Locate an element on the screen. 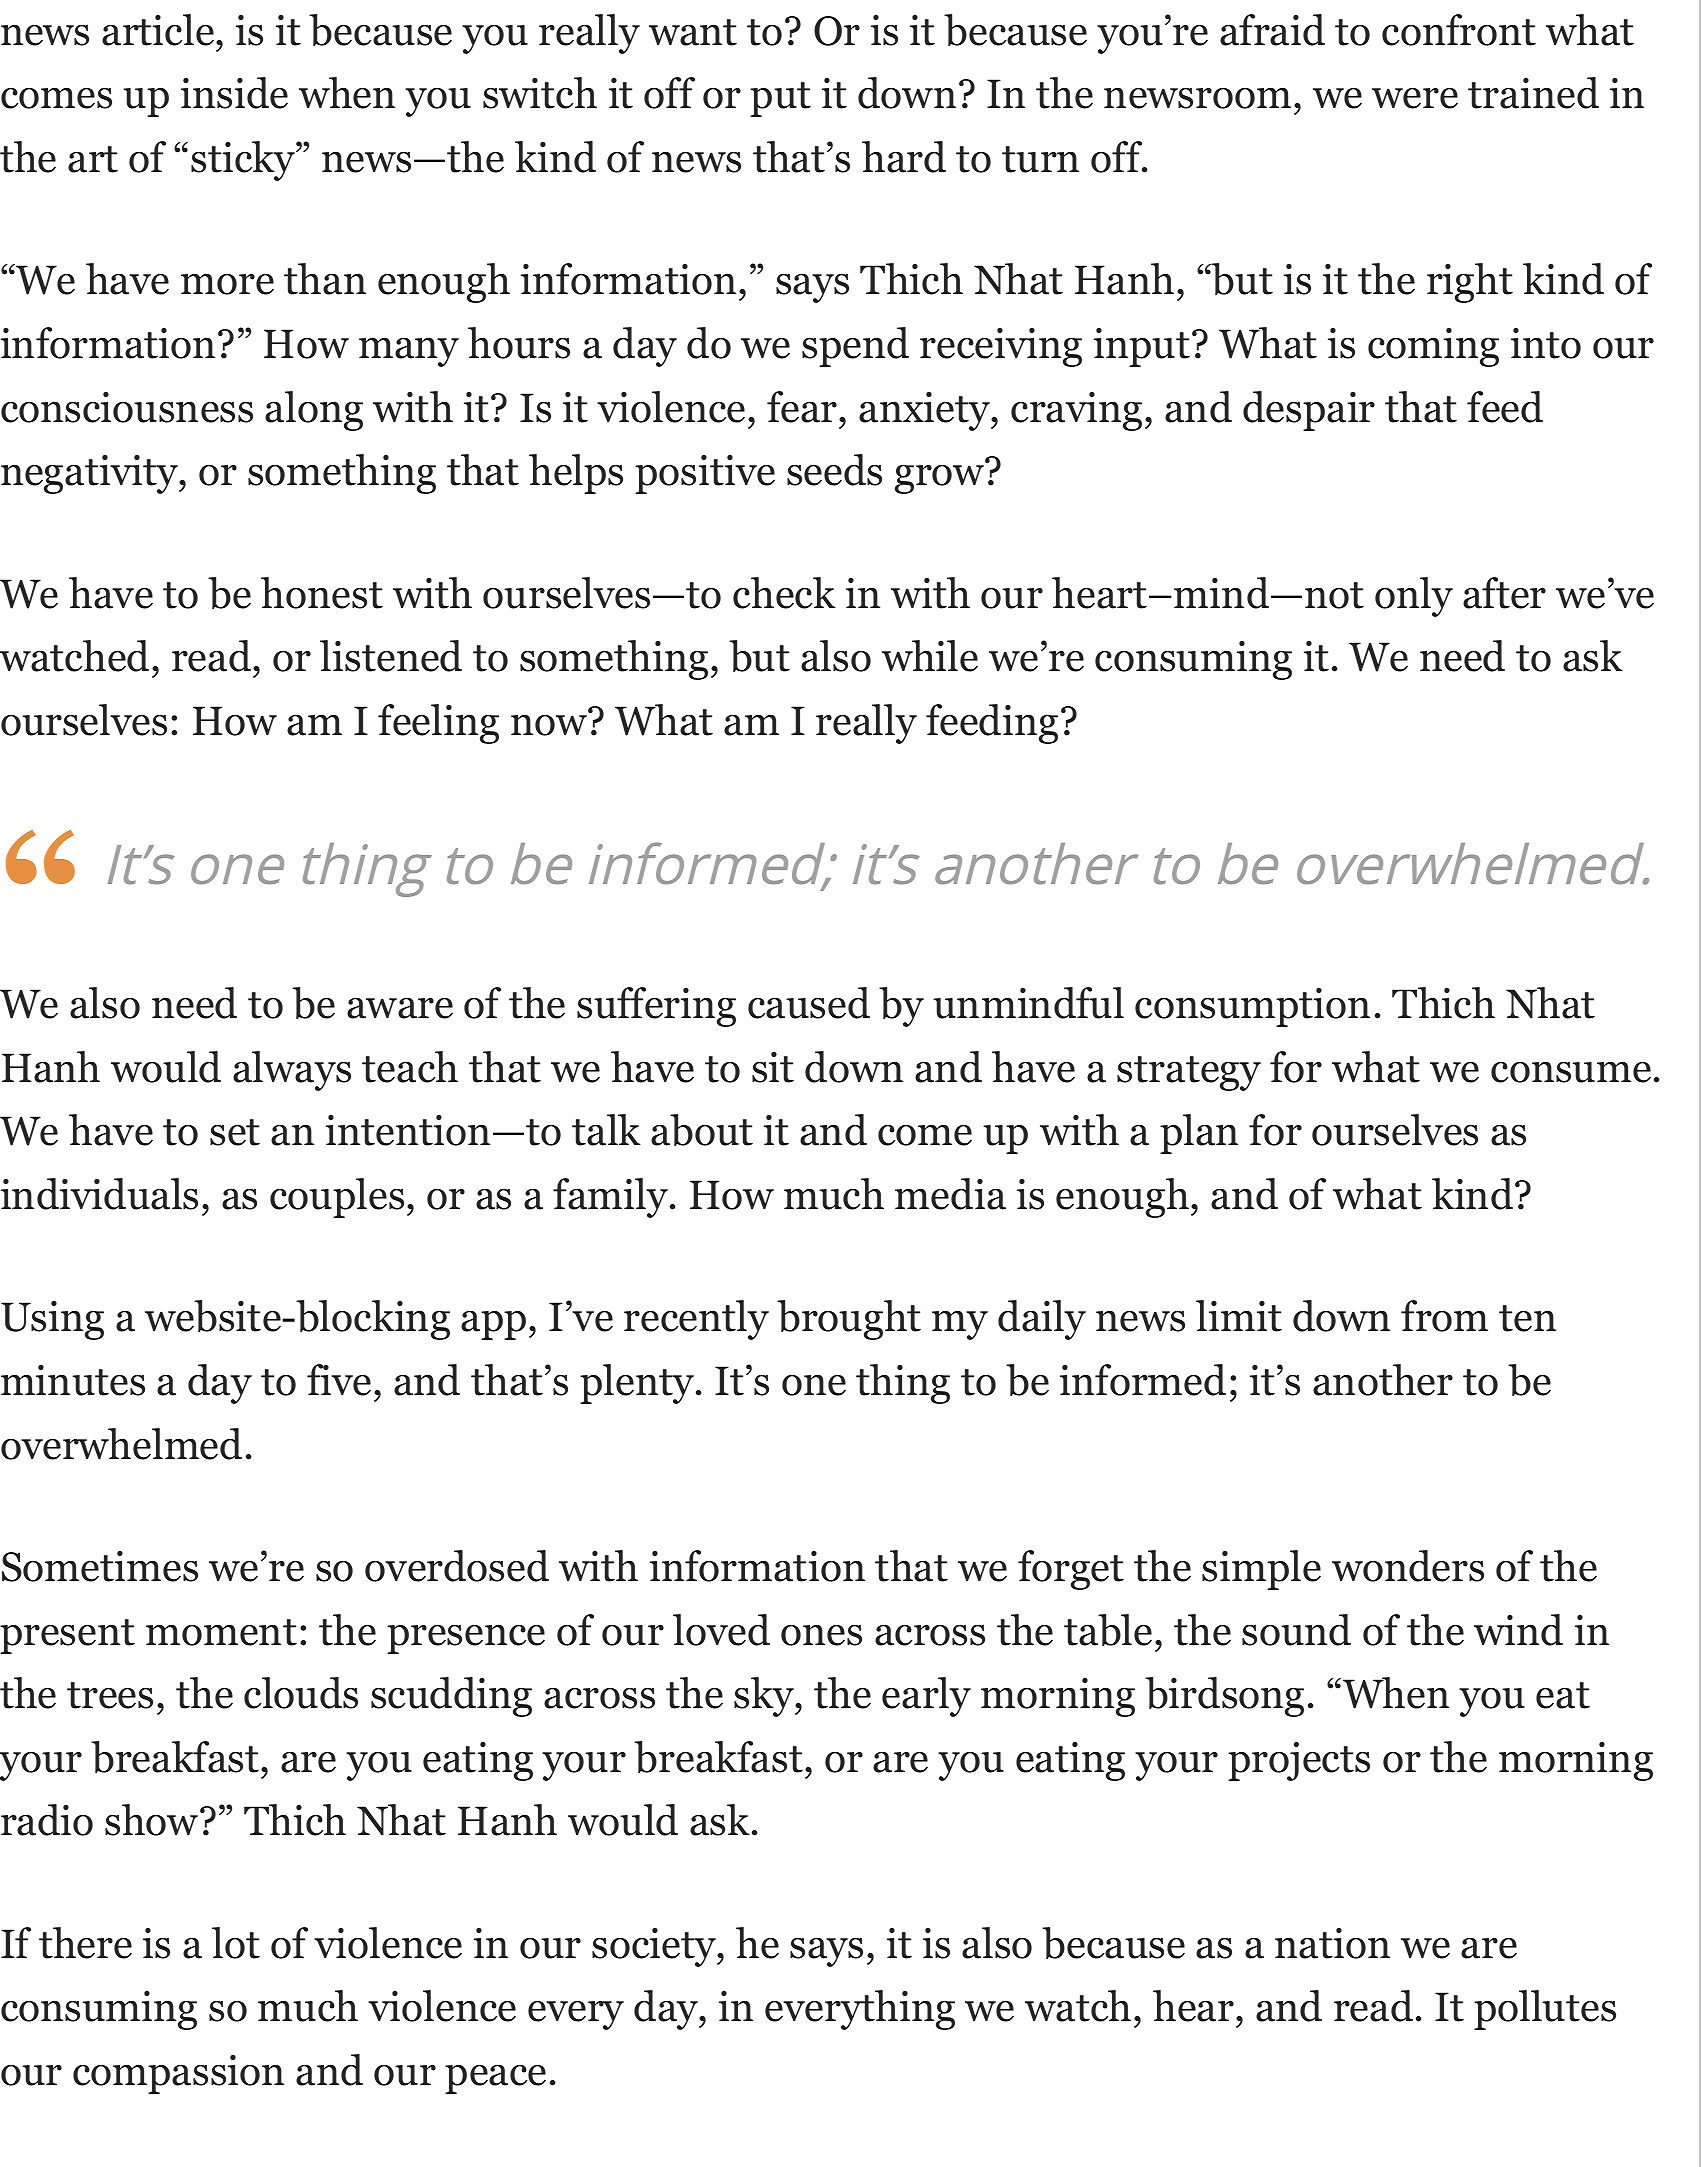  only is located at coordinates (1414, 597).
